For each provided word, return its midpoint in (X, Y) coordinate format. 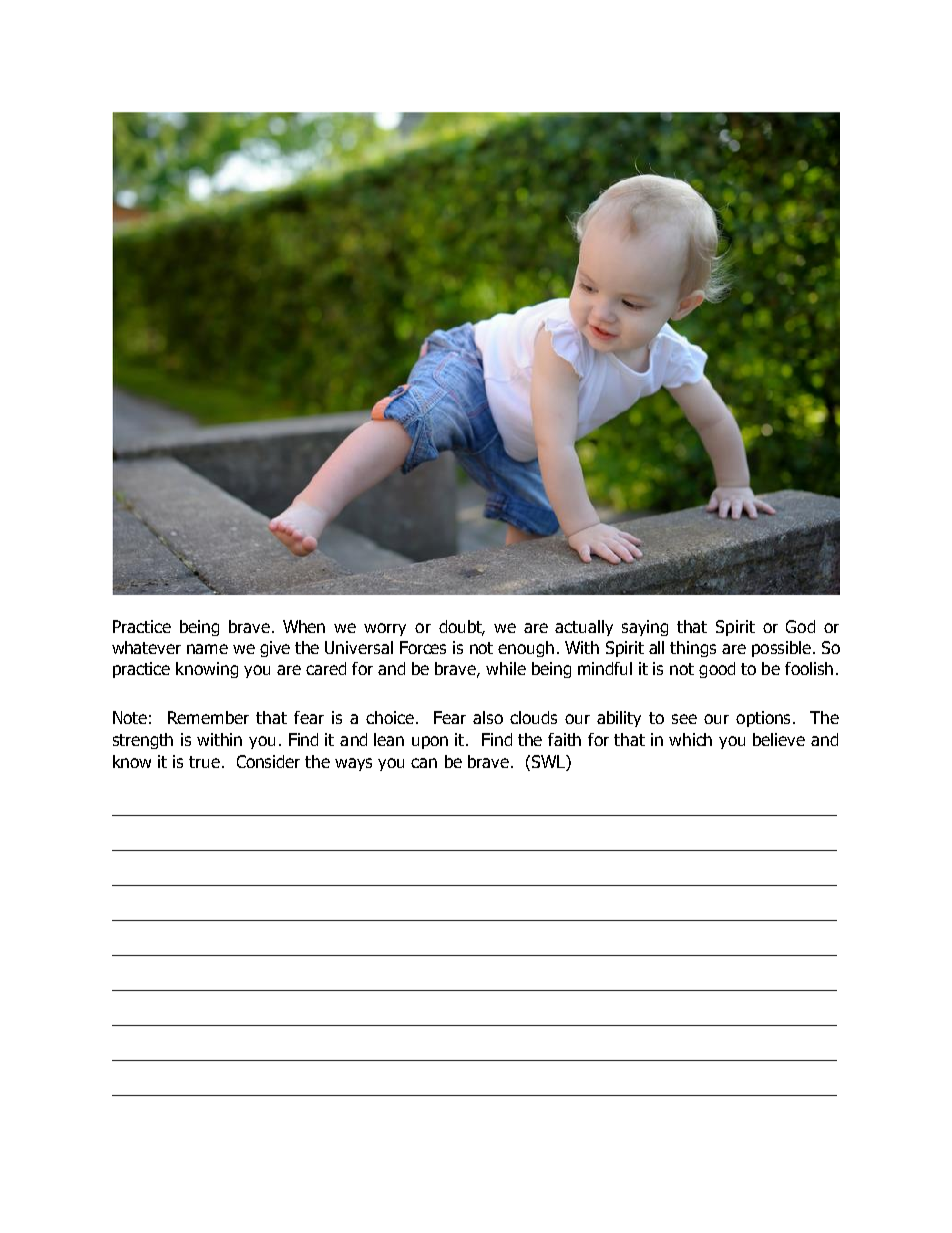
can (424, 763)
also (488, 717)
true (204, 762)
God (800, 626)
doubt (462, 628)
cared (326, 668)
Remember (208, 717)
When (304, 626)
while (506, 668)
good (717, 670)
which (690, 739)
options (763, 719)
